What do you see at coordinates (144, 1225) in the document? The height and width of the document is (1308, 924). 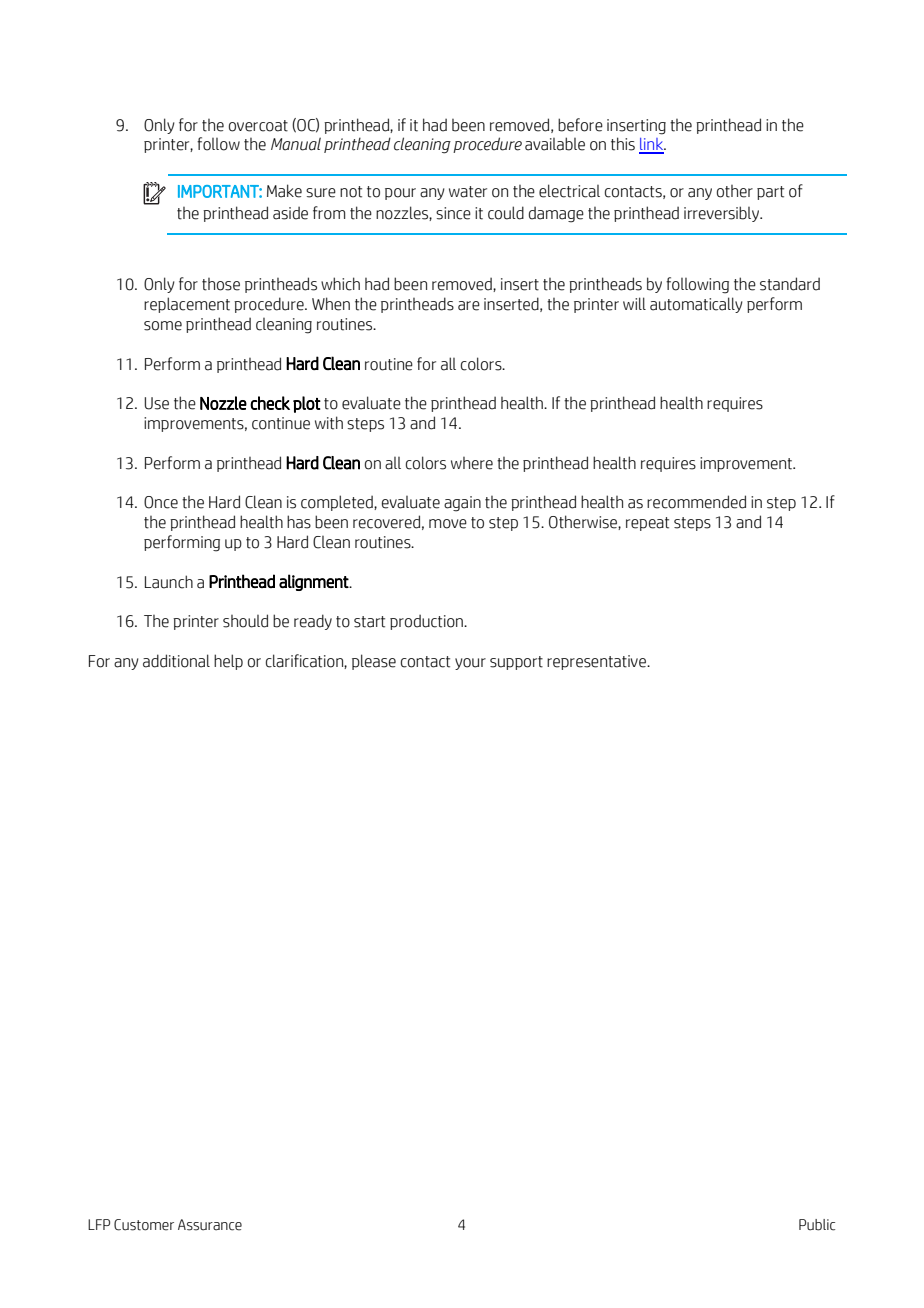 I see `Customer` at bounding box center [144, 1225].
